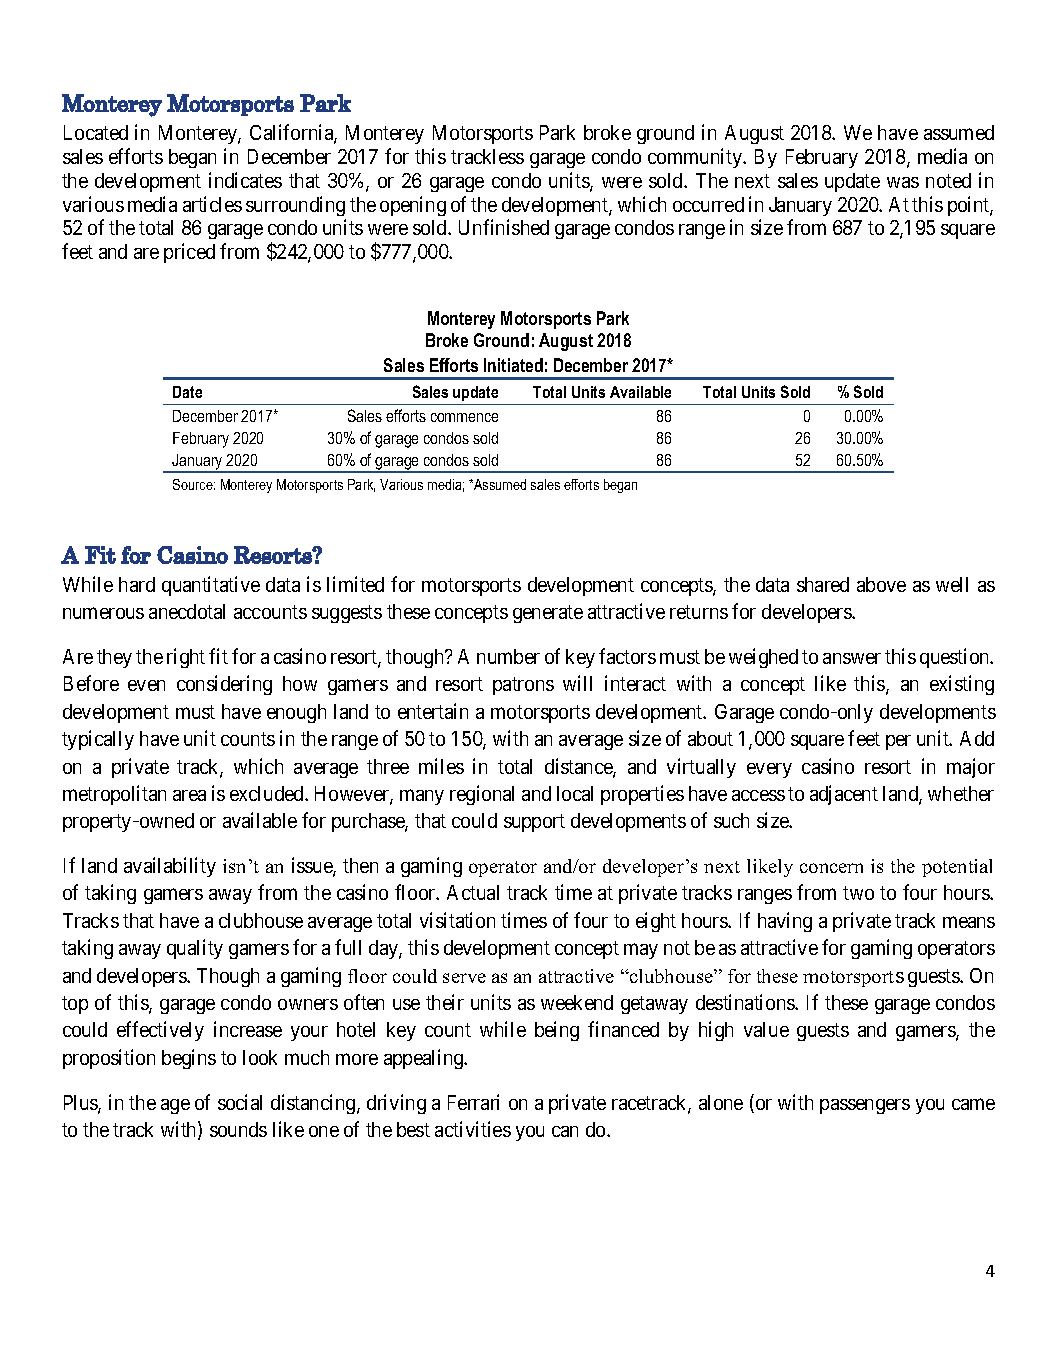  What do you see at coordinates (548, 614) in the screenshot?
I see `generate` at bounding box center [548, 614].
